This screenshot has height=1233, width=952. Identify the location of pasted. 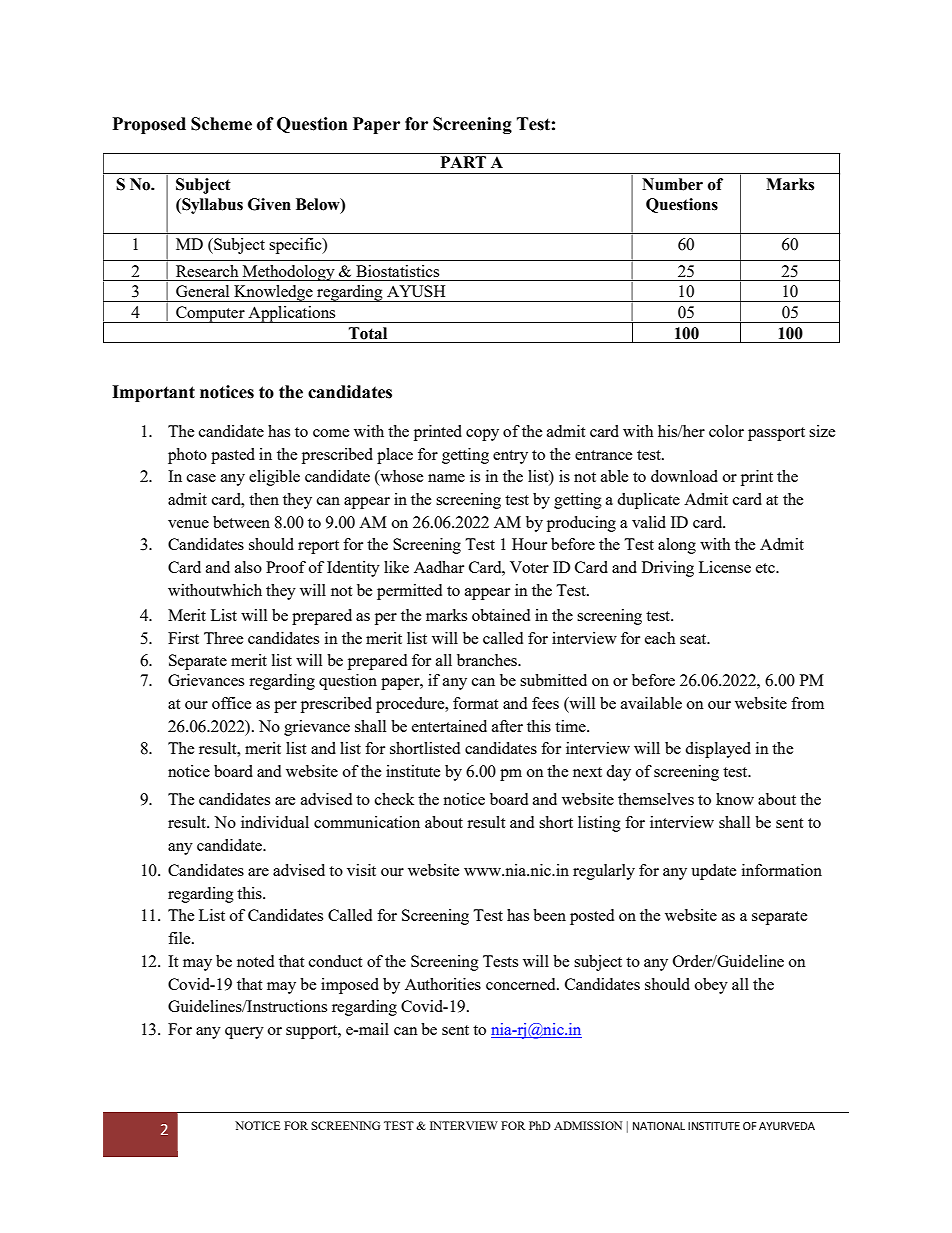
(233, 456).
